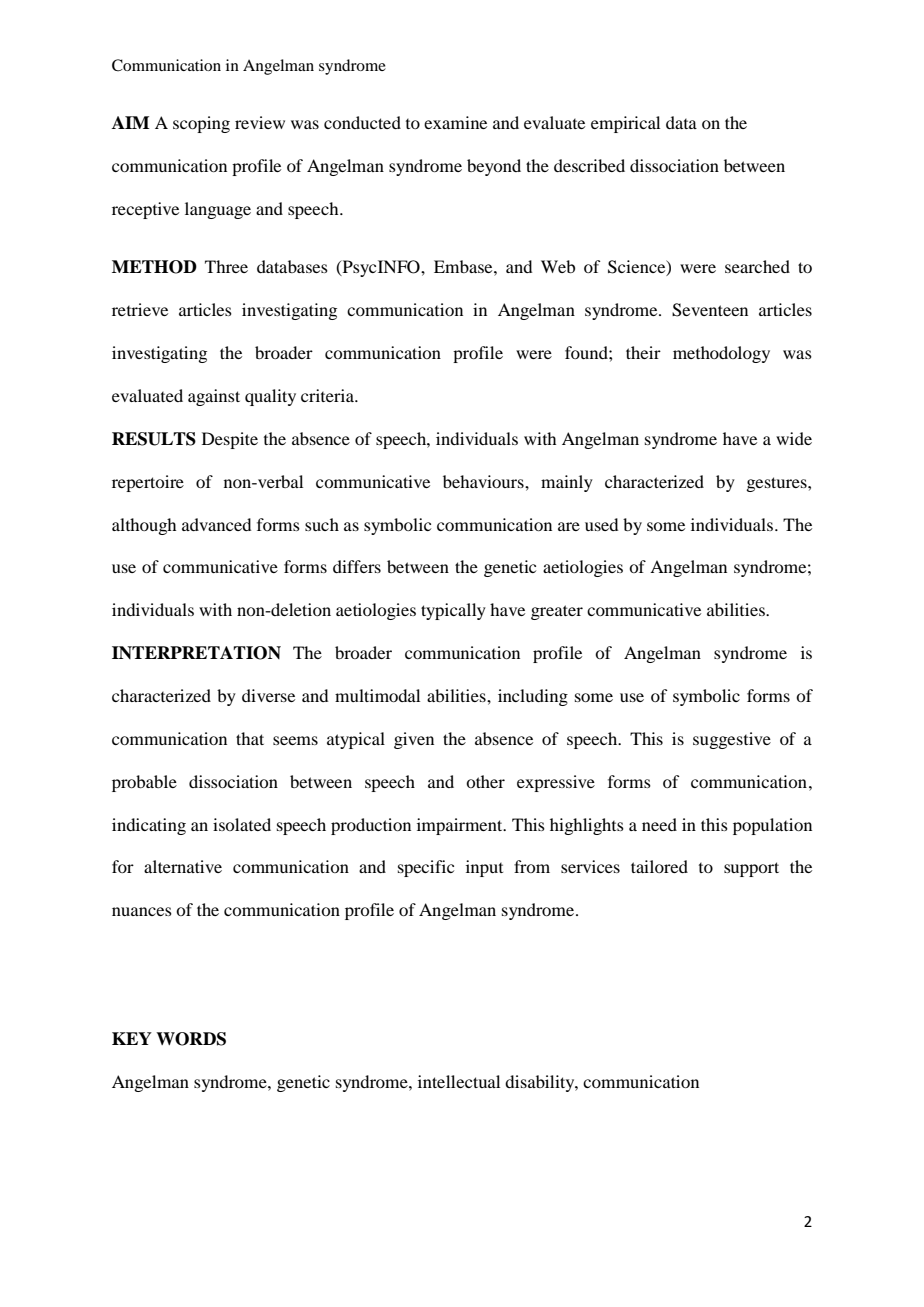  Describe the element at coordinates (196, 653) in the screenshot. I see `INTERPRETATION` at that location.
